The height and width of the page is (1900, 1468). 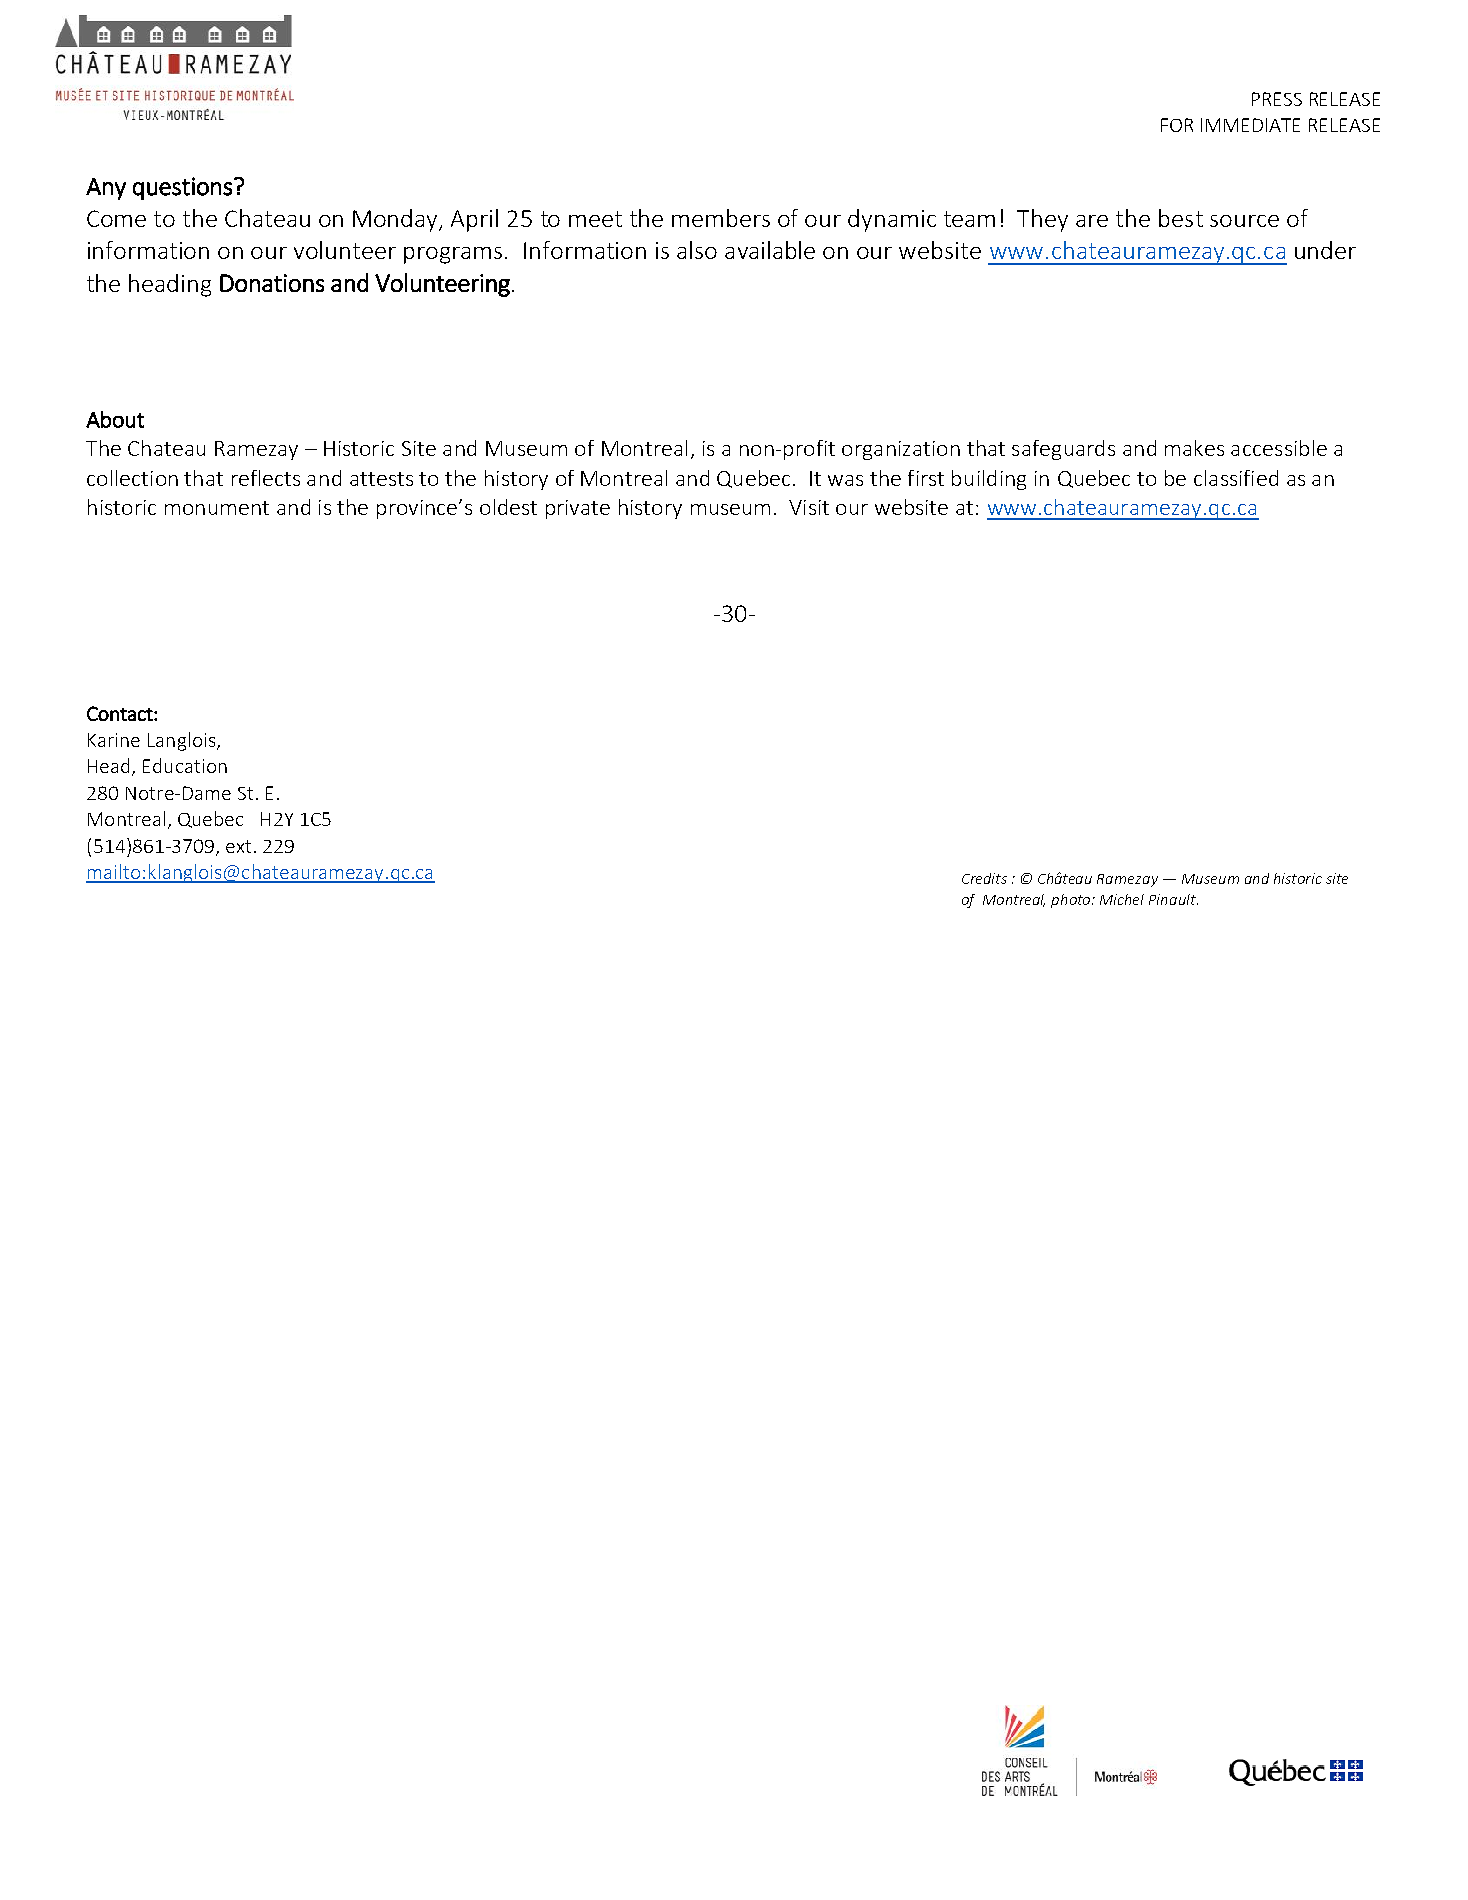 What do you see at coordinates (217, 508) in the page?
I see `monument` at bounding box center [217, 508].
